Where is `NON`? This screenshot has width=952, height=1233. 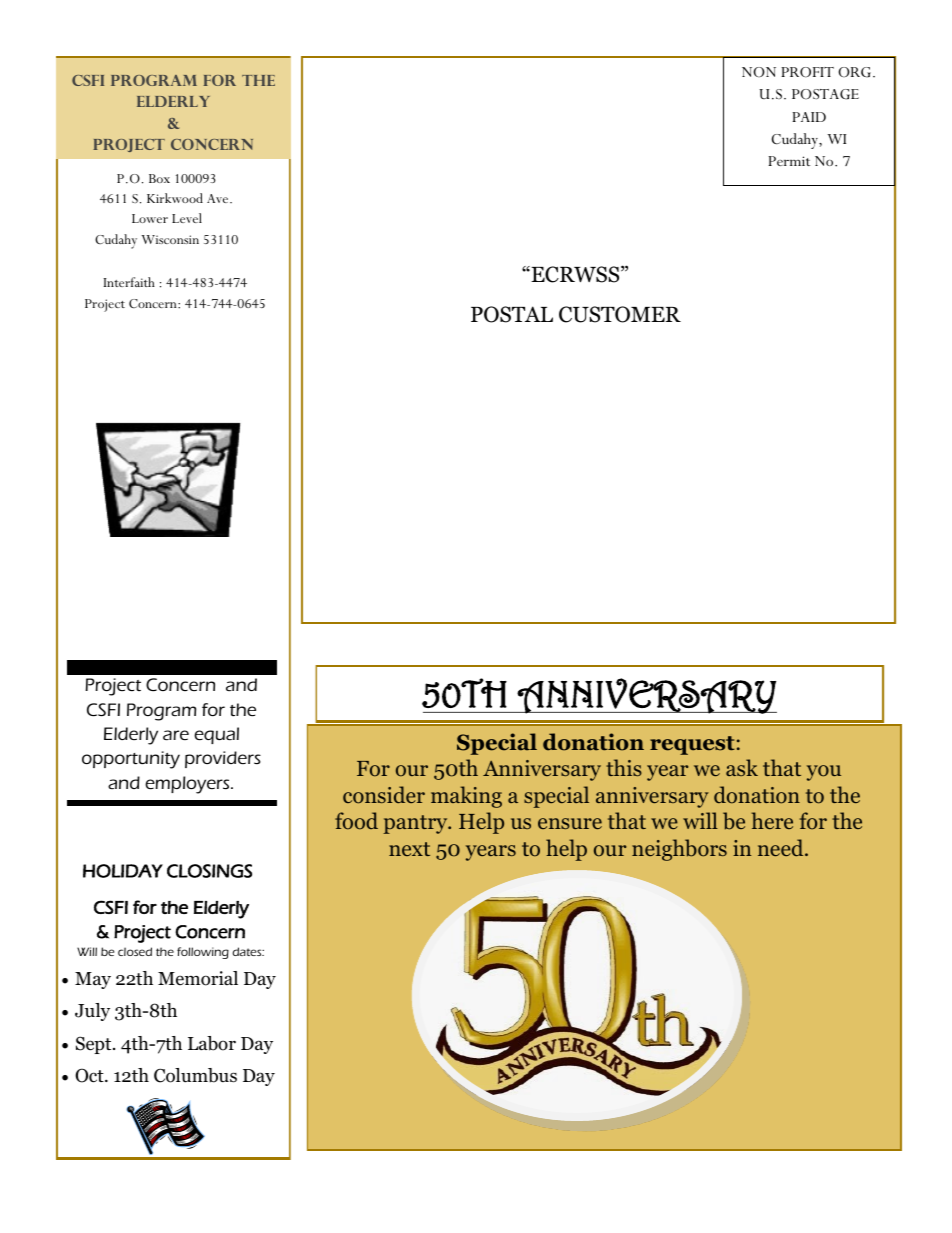 NON is located at coordinates (759, 72).
